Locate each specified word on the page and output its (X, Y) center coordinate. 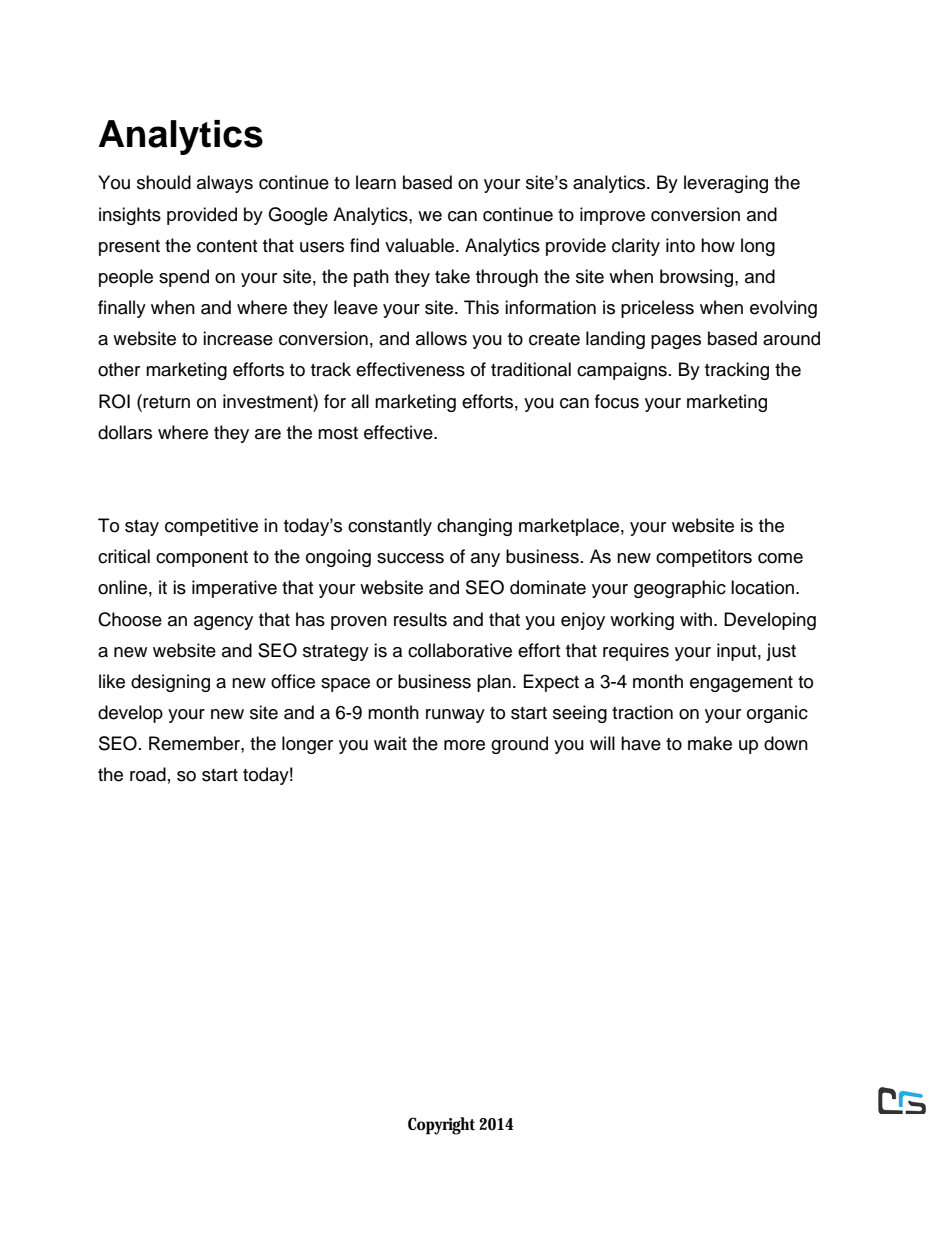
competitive (211, 527)
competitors (704, 558)
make (710, 743)
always (225, 184)
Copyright (441, 1126)
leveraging (726, 184)
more (464, 745)
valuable (421, 245)
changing (474, 527)
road (148, 774)
